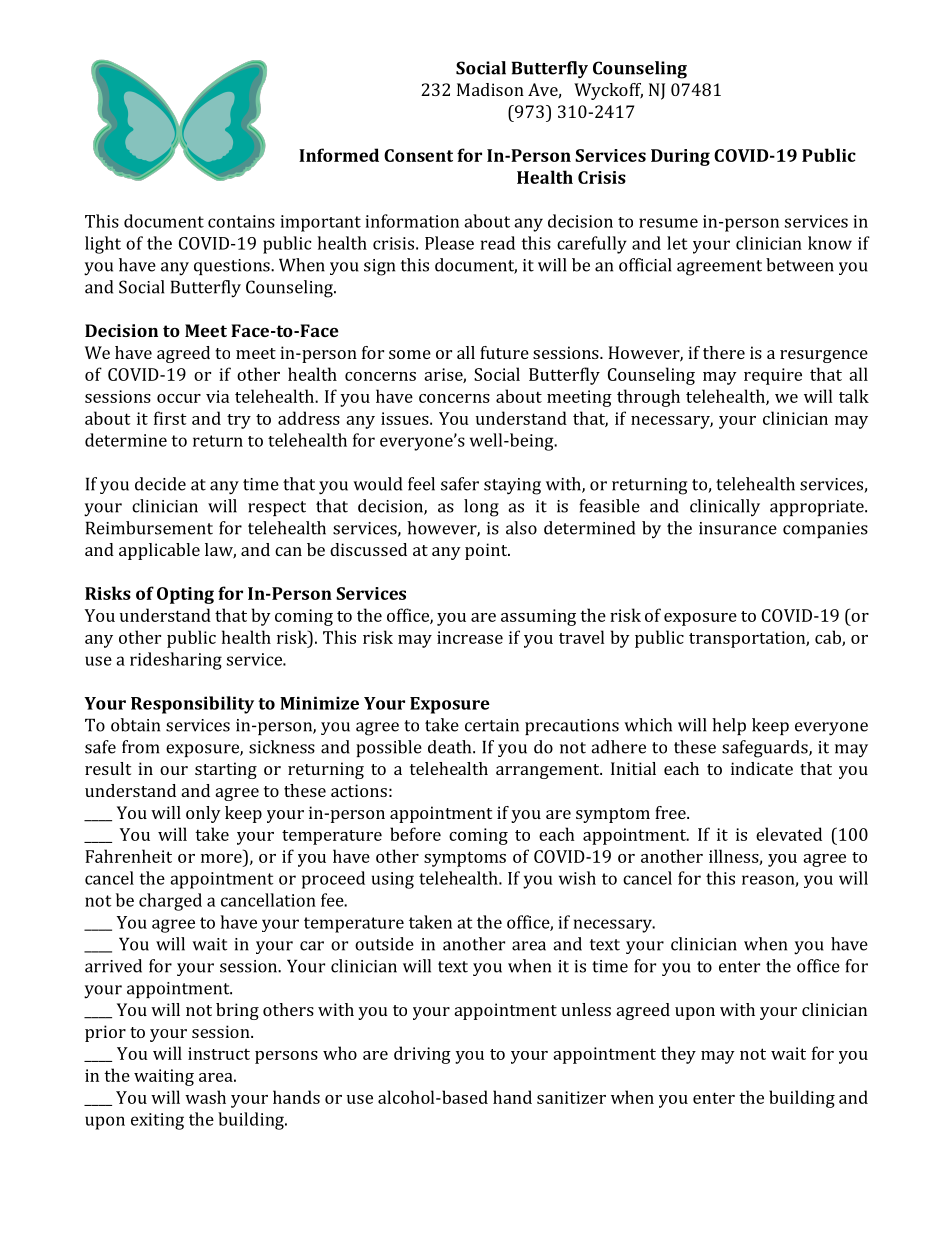 The image size is (952, 1233). I want to click on wash, so click(205, 1097).
